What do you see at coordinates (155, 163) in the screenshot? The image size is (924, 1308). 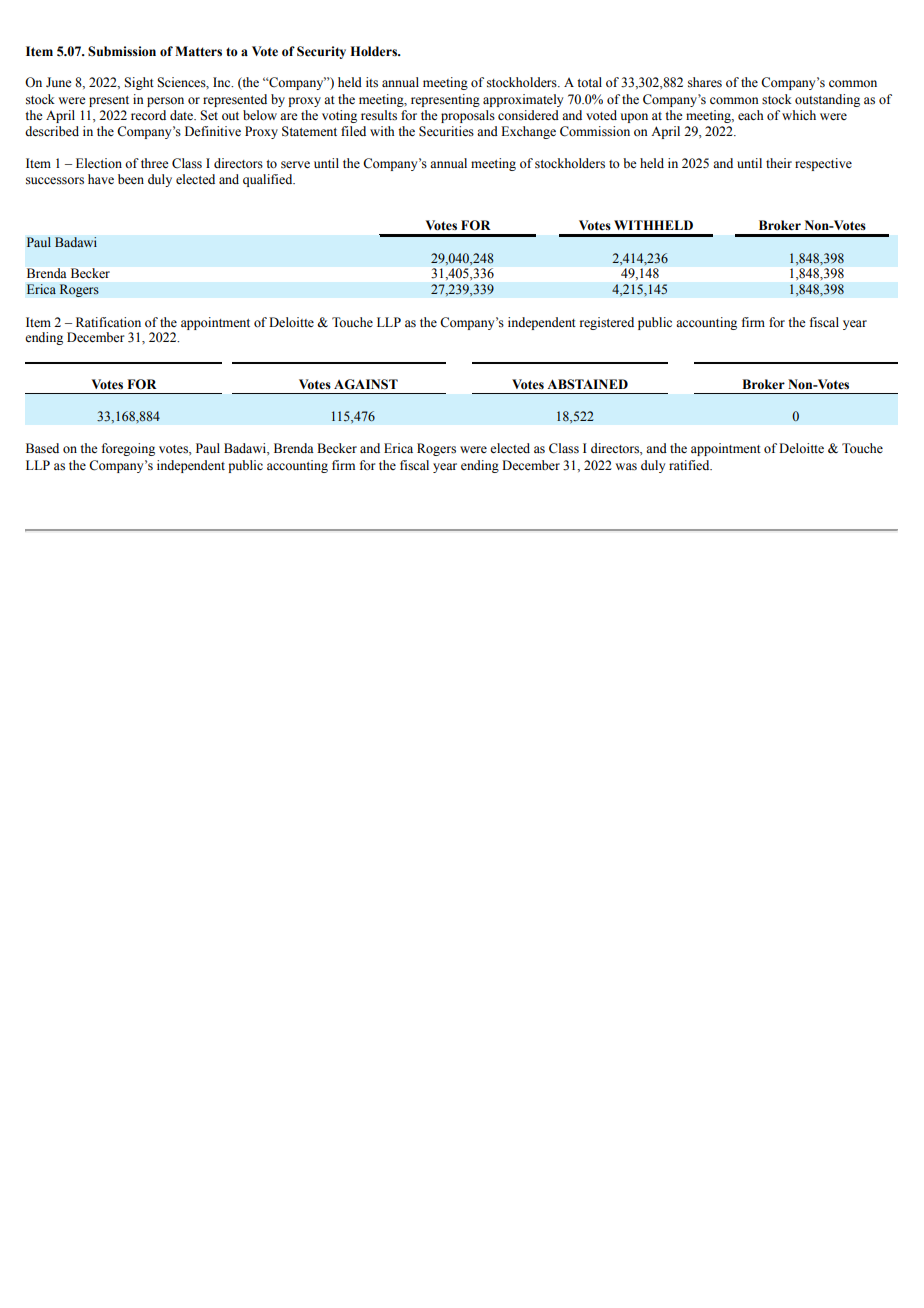 I see `three` at bounding box center [155, 163].
